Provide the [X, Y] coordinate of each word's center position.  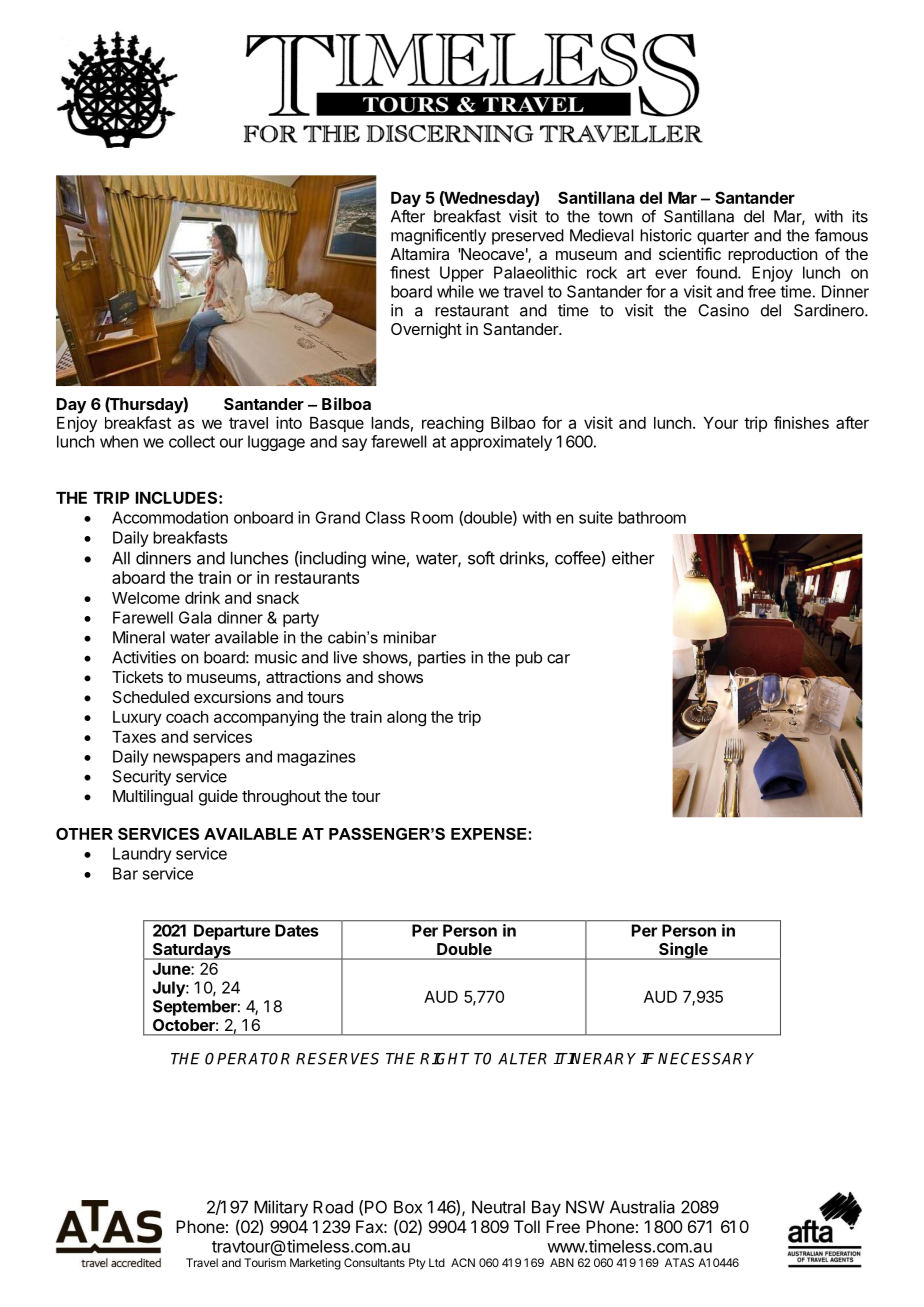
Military [281, 1208]
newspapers [196, 759]
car [558, 659]
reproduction [772, 256]
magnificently [438, 236]
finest [410, 272]
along [406, 719]
